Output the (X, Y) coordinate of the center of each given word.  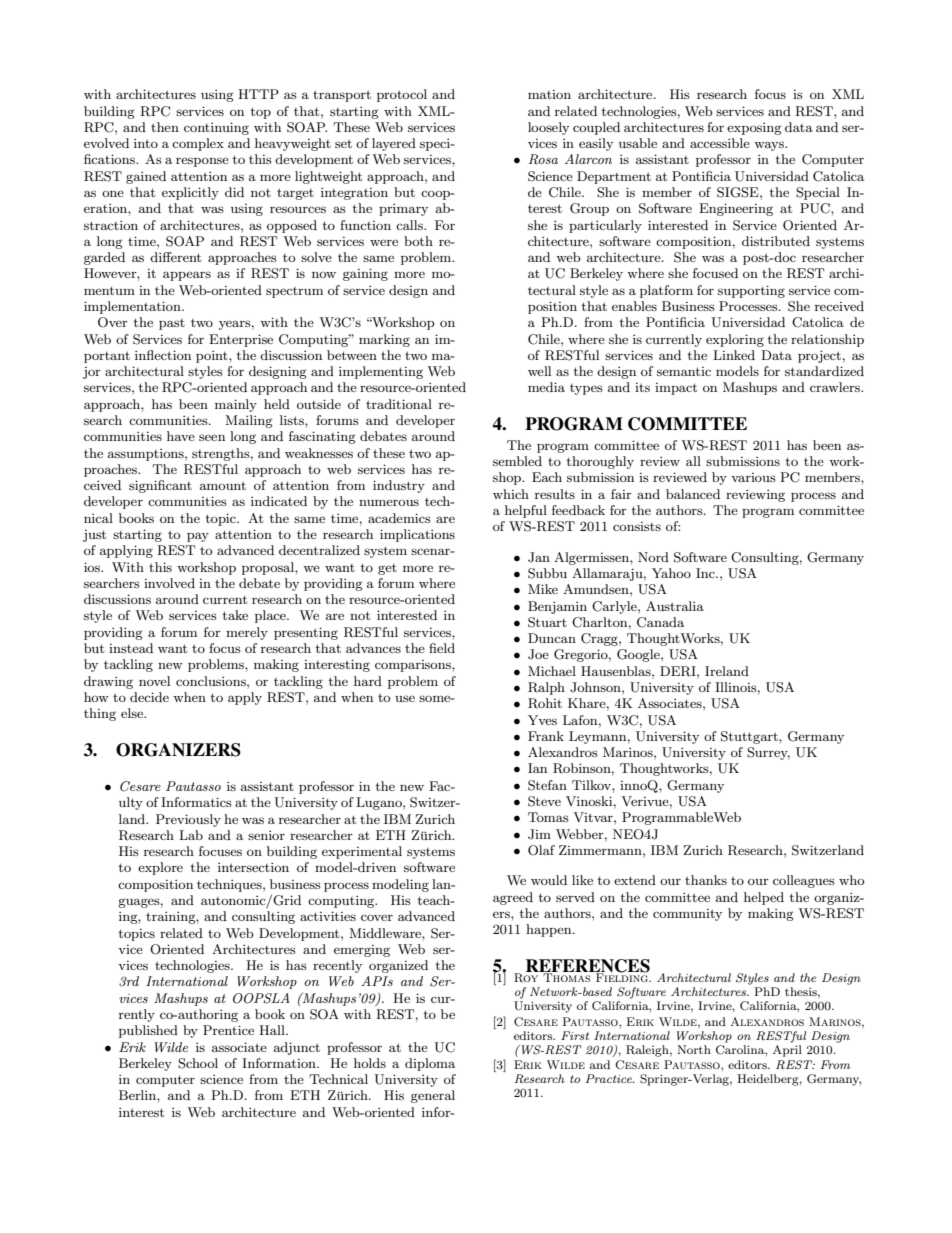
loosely (548, 128)
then (165, 127)
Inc (706, 573)
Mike (543, 589)
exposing (754, 129)
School (198, 1063)
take (235, 615)
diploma (430, 1064)
